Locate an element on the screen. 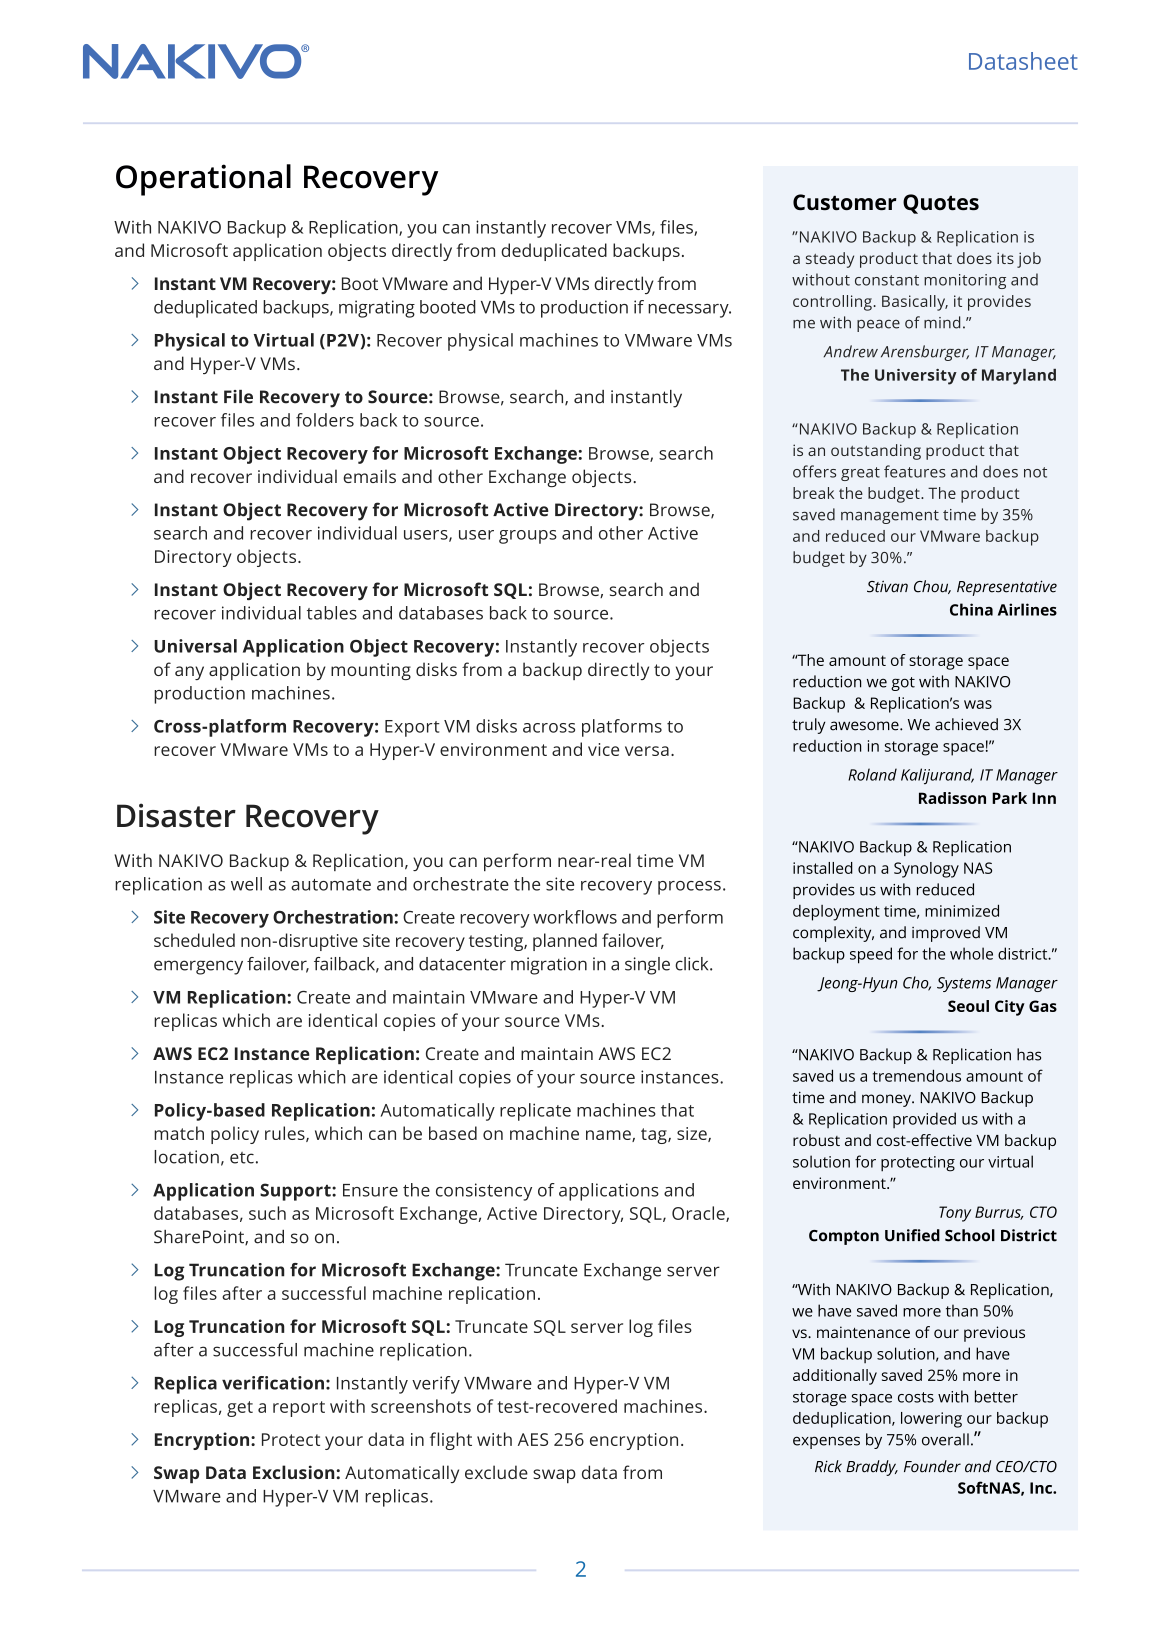  name is located at coordinates (609, 1136).
